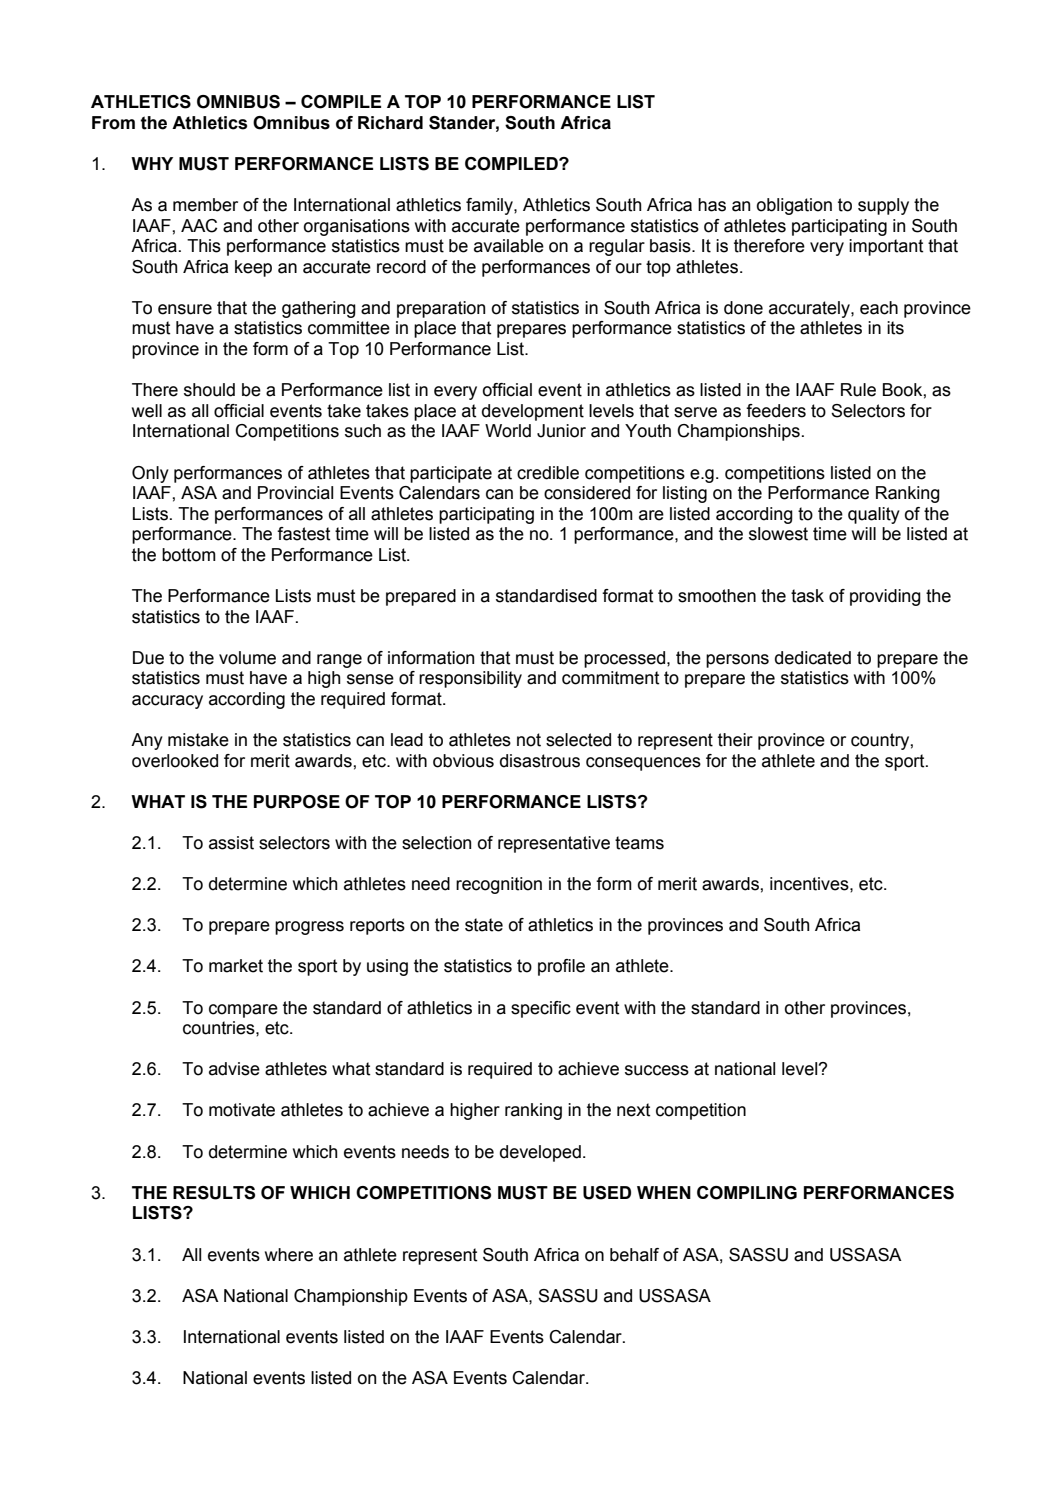 This screenshot has width=1064, height=1505. Describe the element at coordinates (231, 843) in the screenshot. I see `assist` at that location.
